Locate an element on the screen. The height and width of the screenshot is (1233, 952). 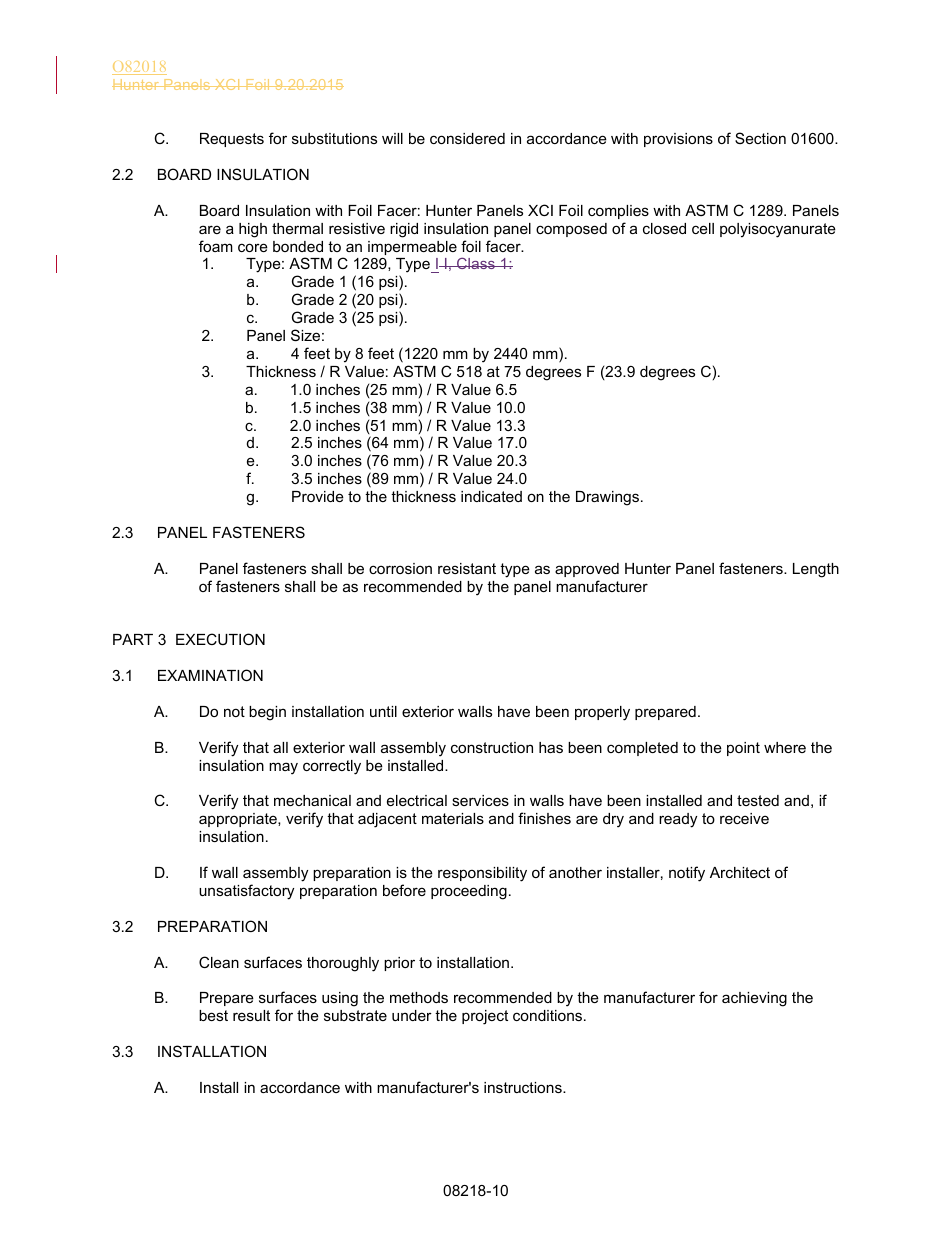
EXECUTION is located at coordinates (220, 639).
